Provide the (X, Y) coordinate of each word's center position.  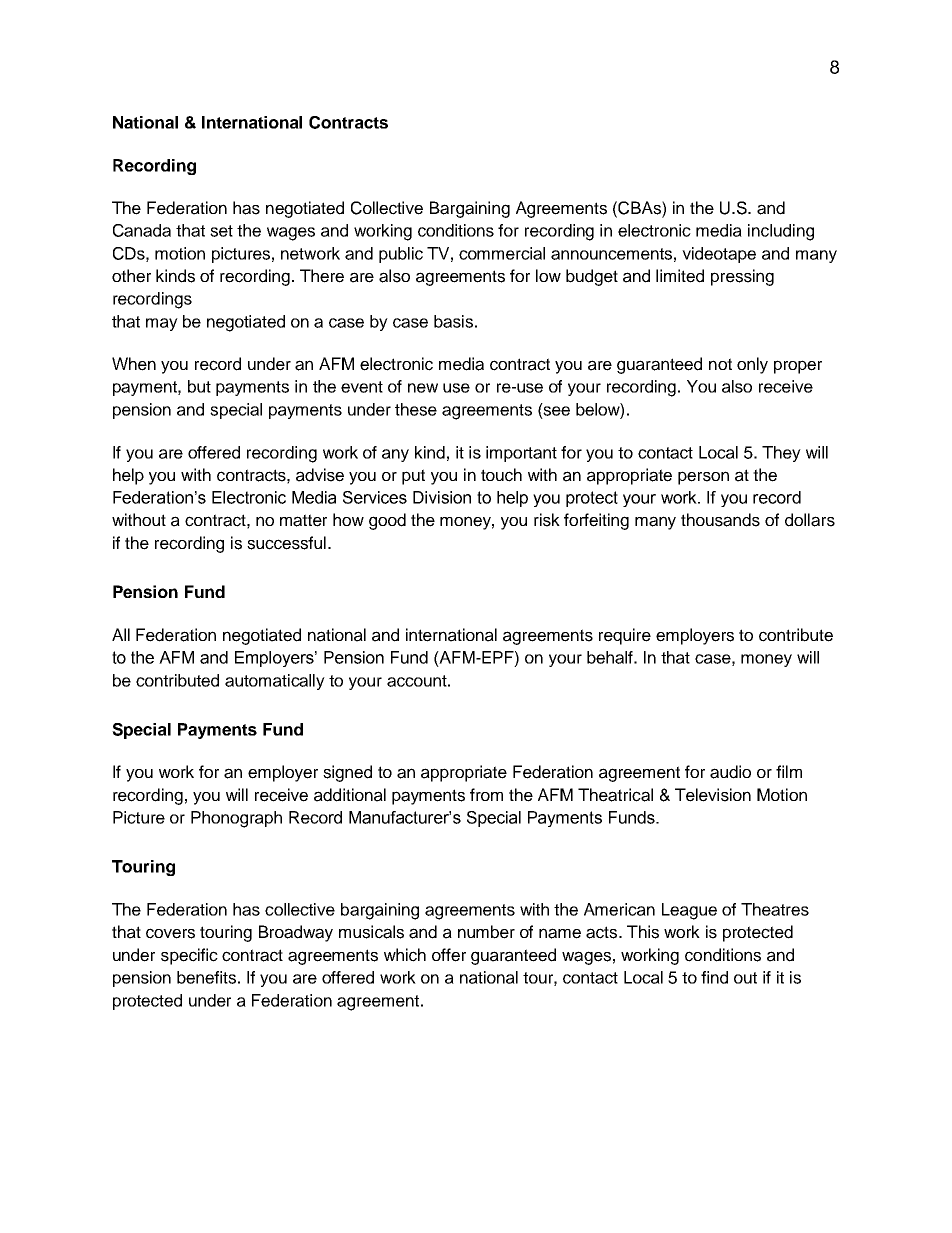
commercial (502, 253)
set (221, 231)
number (486, 932)
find (714, 977)
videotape (719, 255)
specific (189, 956)
